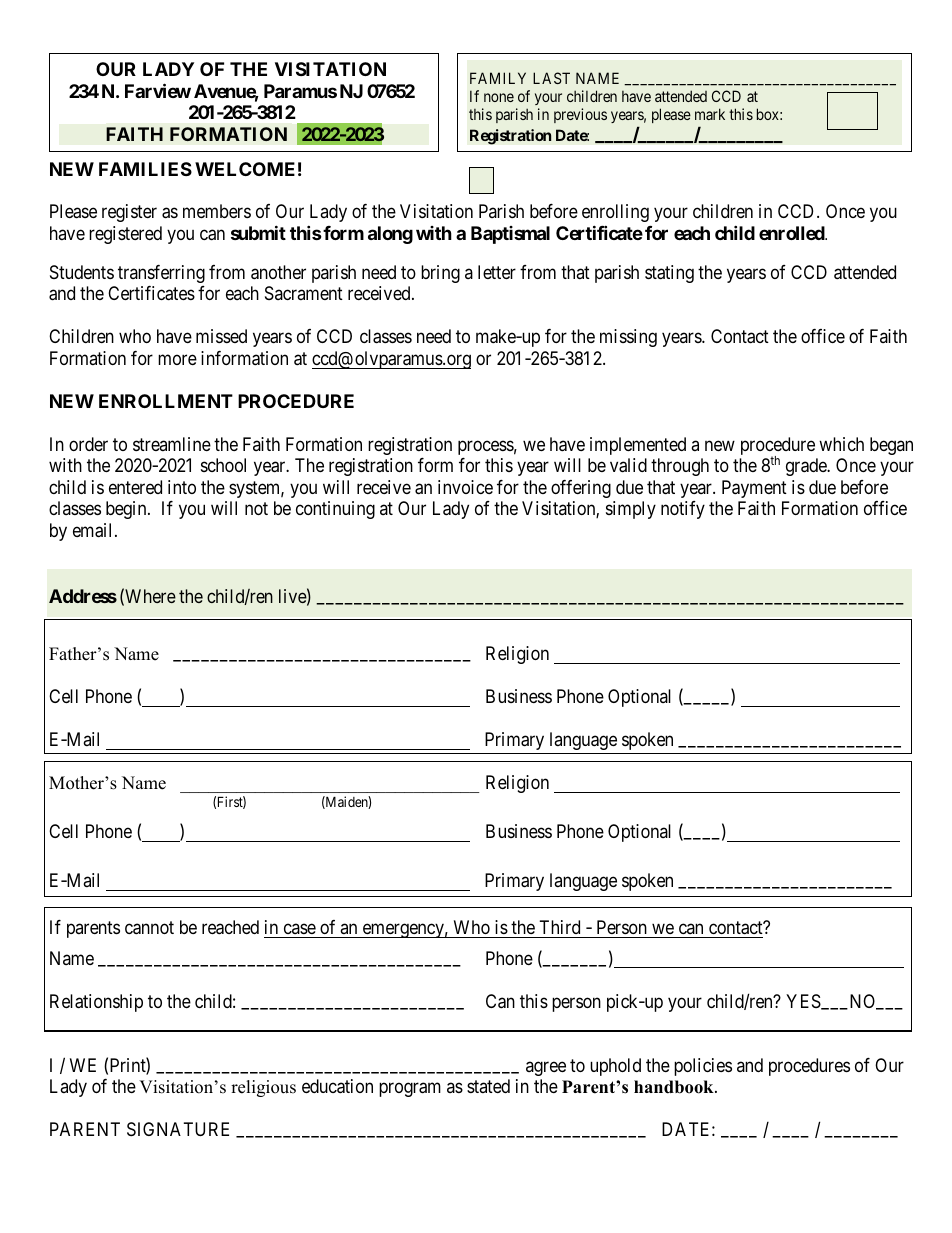 The width and height of the image is (952, 1233). Describe the element at coordinates (754, 489) in the image. I see `Payment` at that location.
